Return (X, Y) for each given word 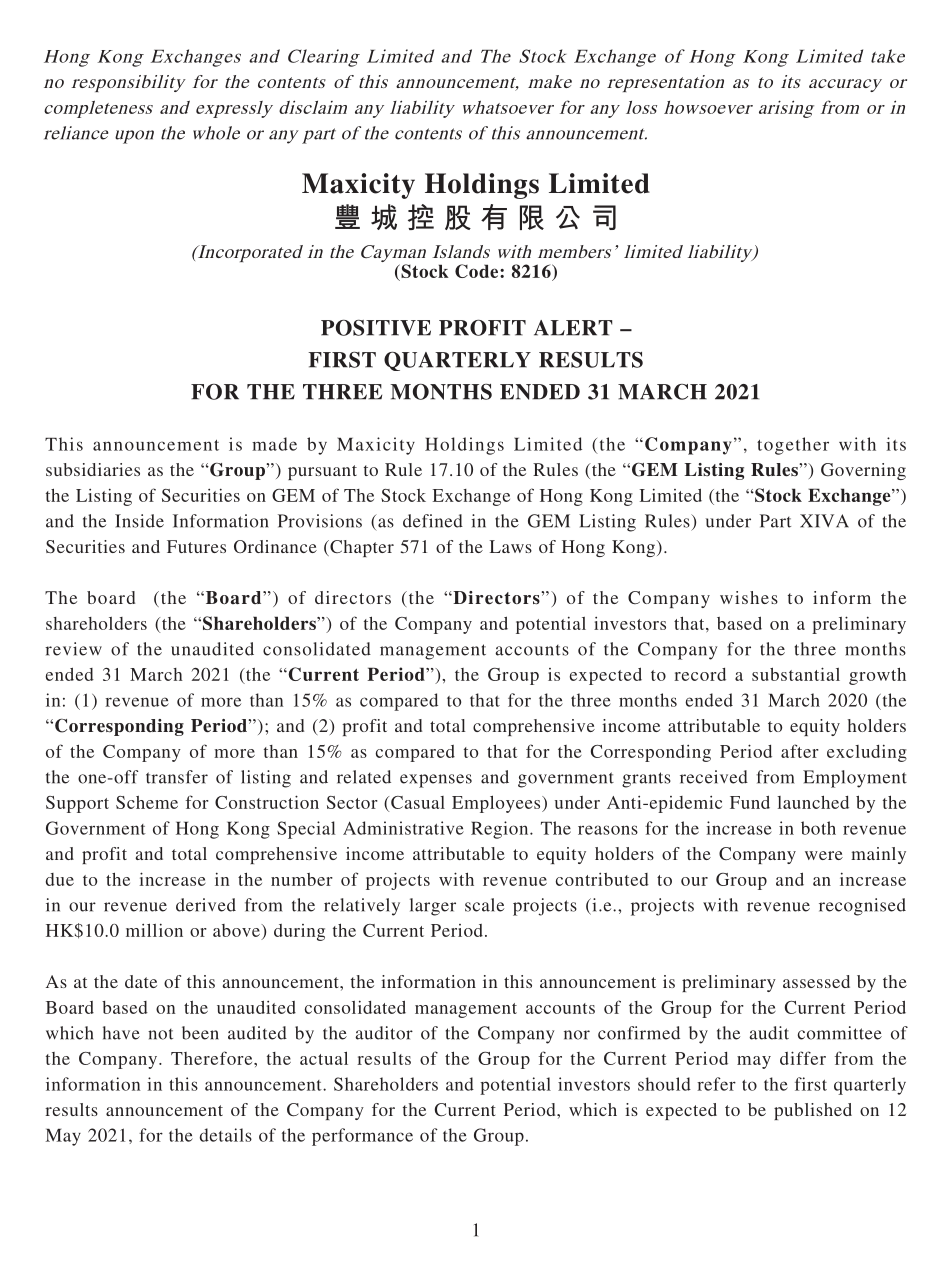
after (800, 751)
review (73, 649)
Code (478, 271)
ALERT (573, 328)
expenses (436, 781)
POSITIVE (376, 328)
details (226, 1135)
